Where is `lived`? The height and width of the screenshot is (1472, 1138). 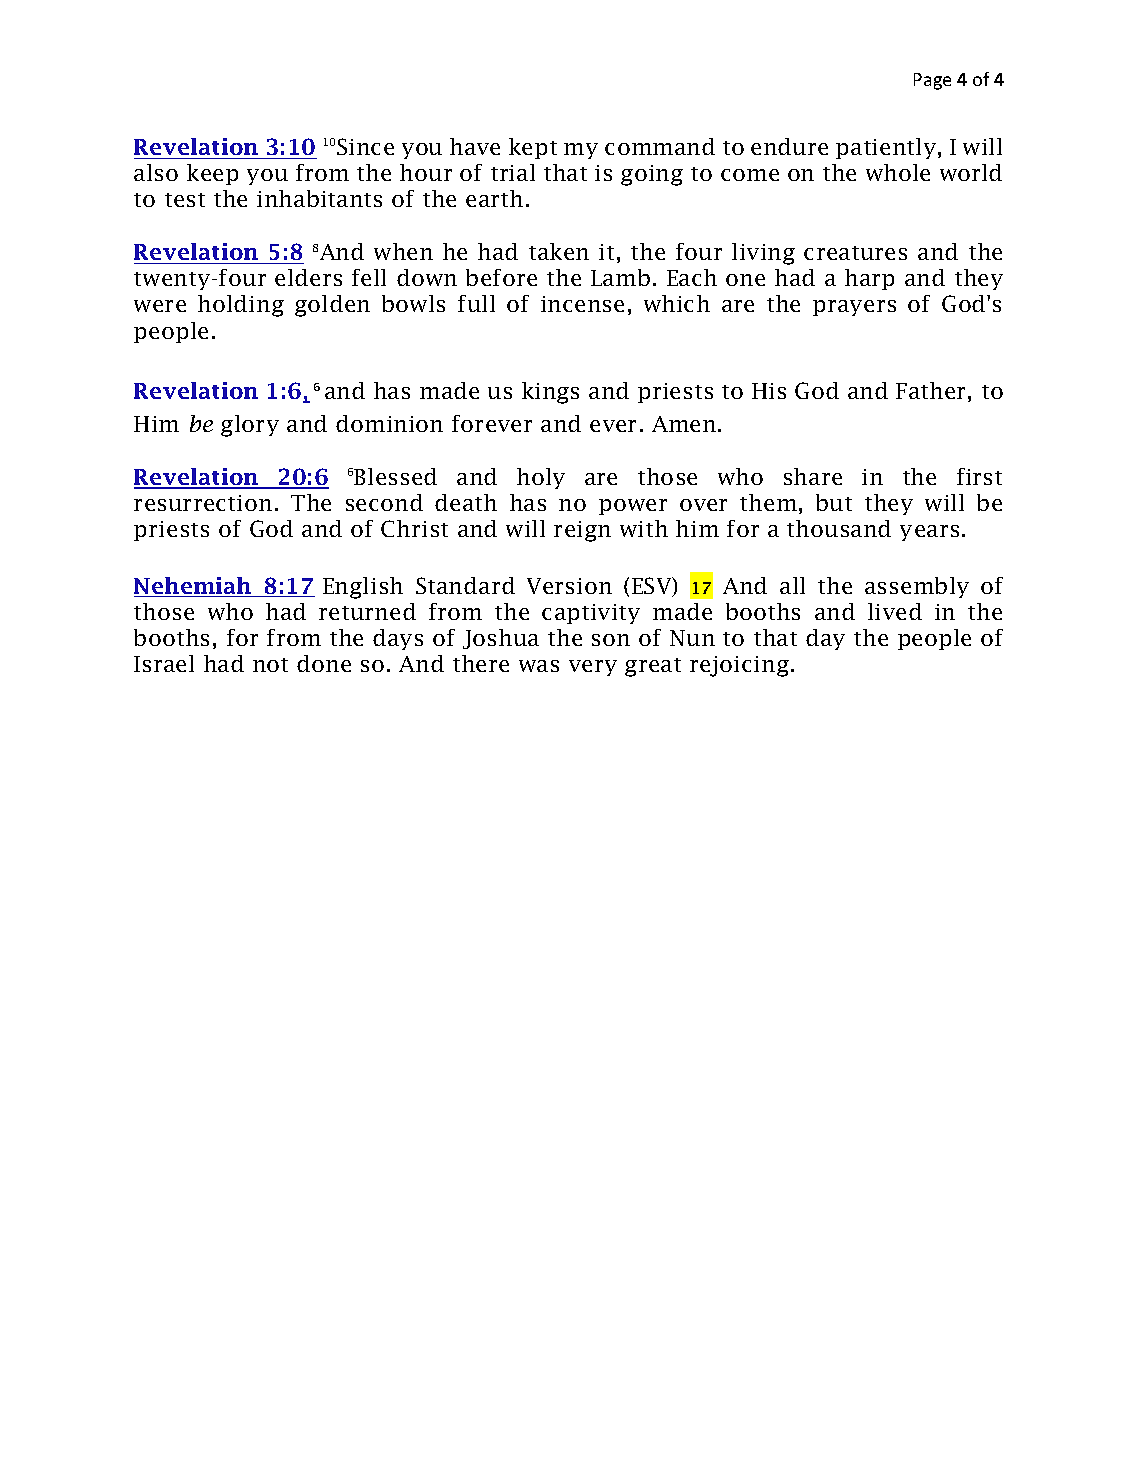 lived is located at coordinates (895, 611).
